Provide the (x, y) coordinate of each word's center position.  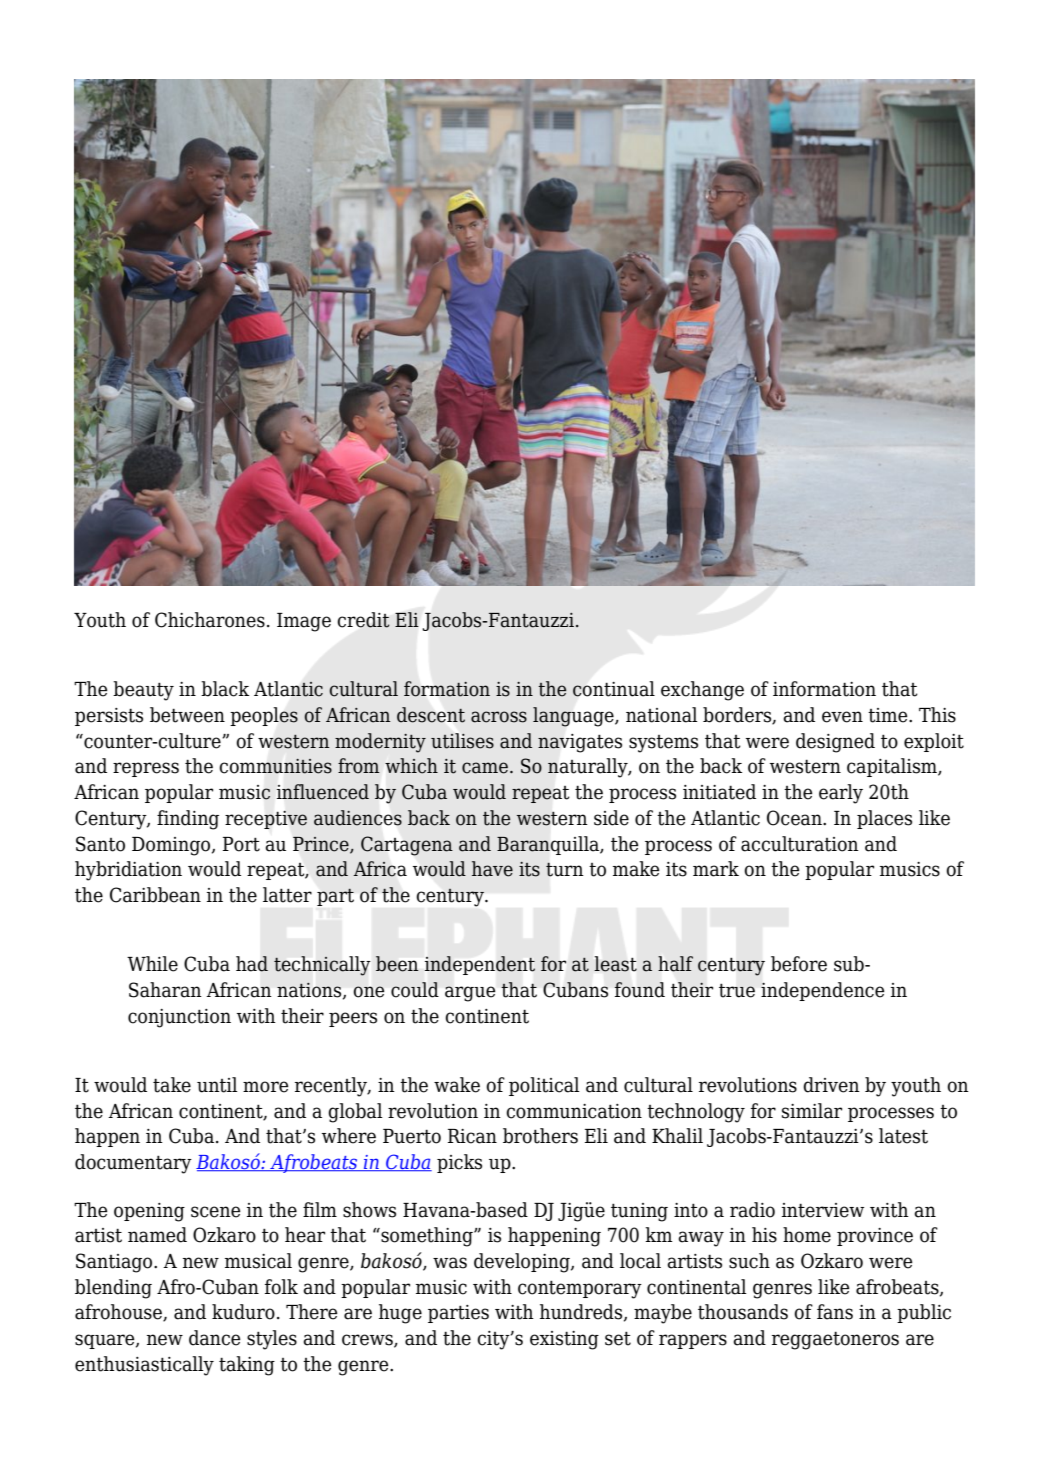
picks (459, 1163)
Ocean (795, 818)
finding (188, 820)
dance (215, 1338)
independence (823, 991)
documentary (133, 1164)
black (225, 689)
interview (823, 1210)
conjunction (179, 1018)
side (611, 818)
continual (614, 689)
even (842, 717)
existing (564, 1340)
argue (470, 994)
